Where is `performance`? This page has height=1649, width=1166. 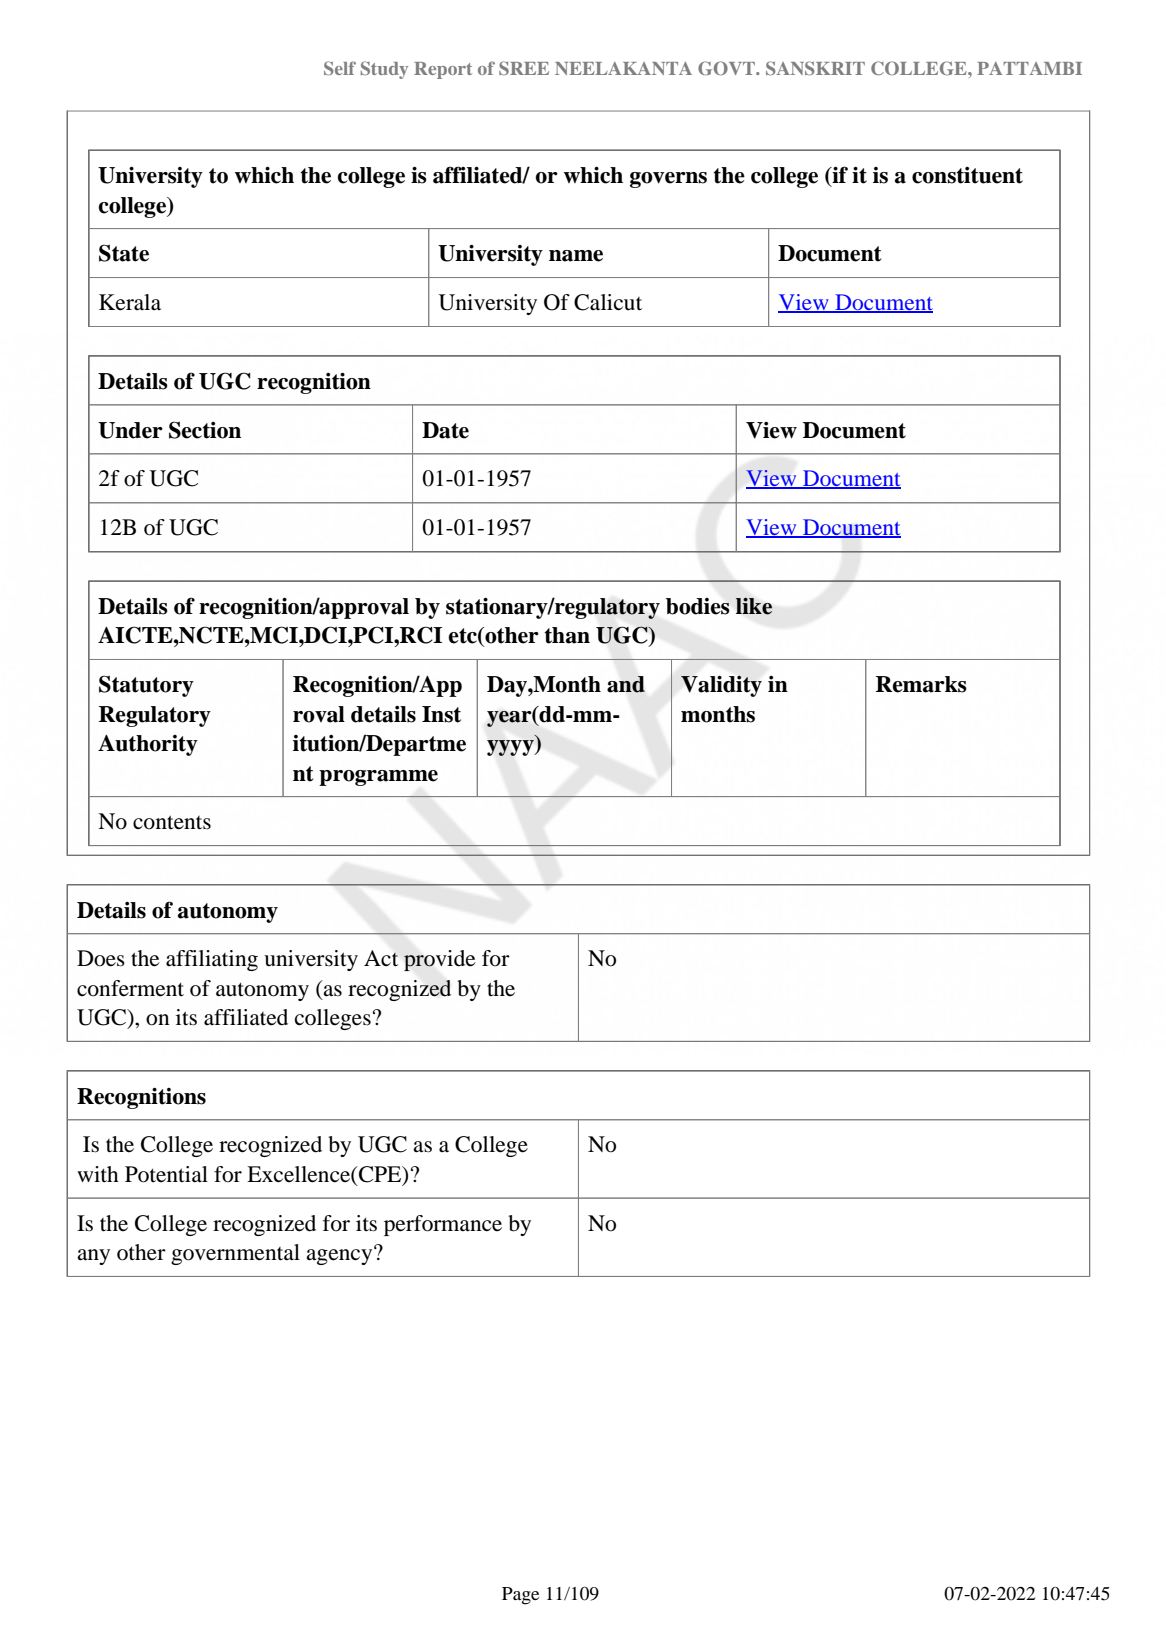 performance is located at coordinates (443, 1225).
